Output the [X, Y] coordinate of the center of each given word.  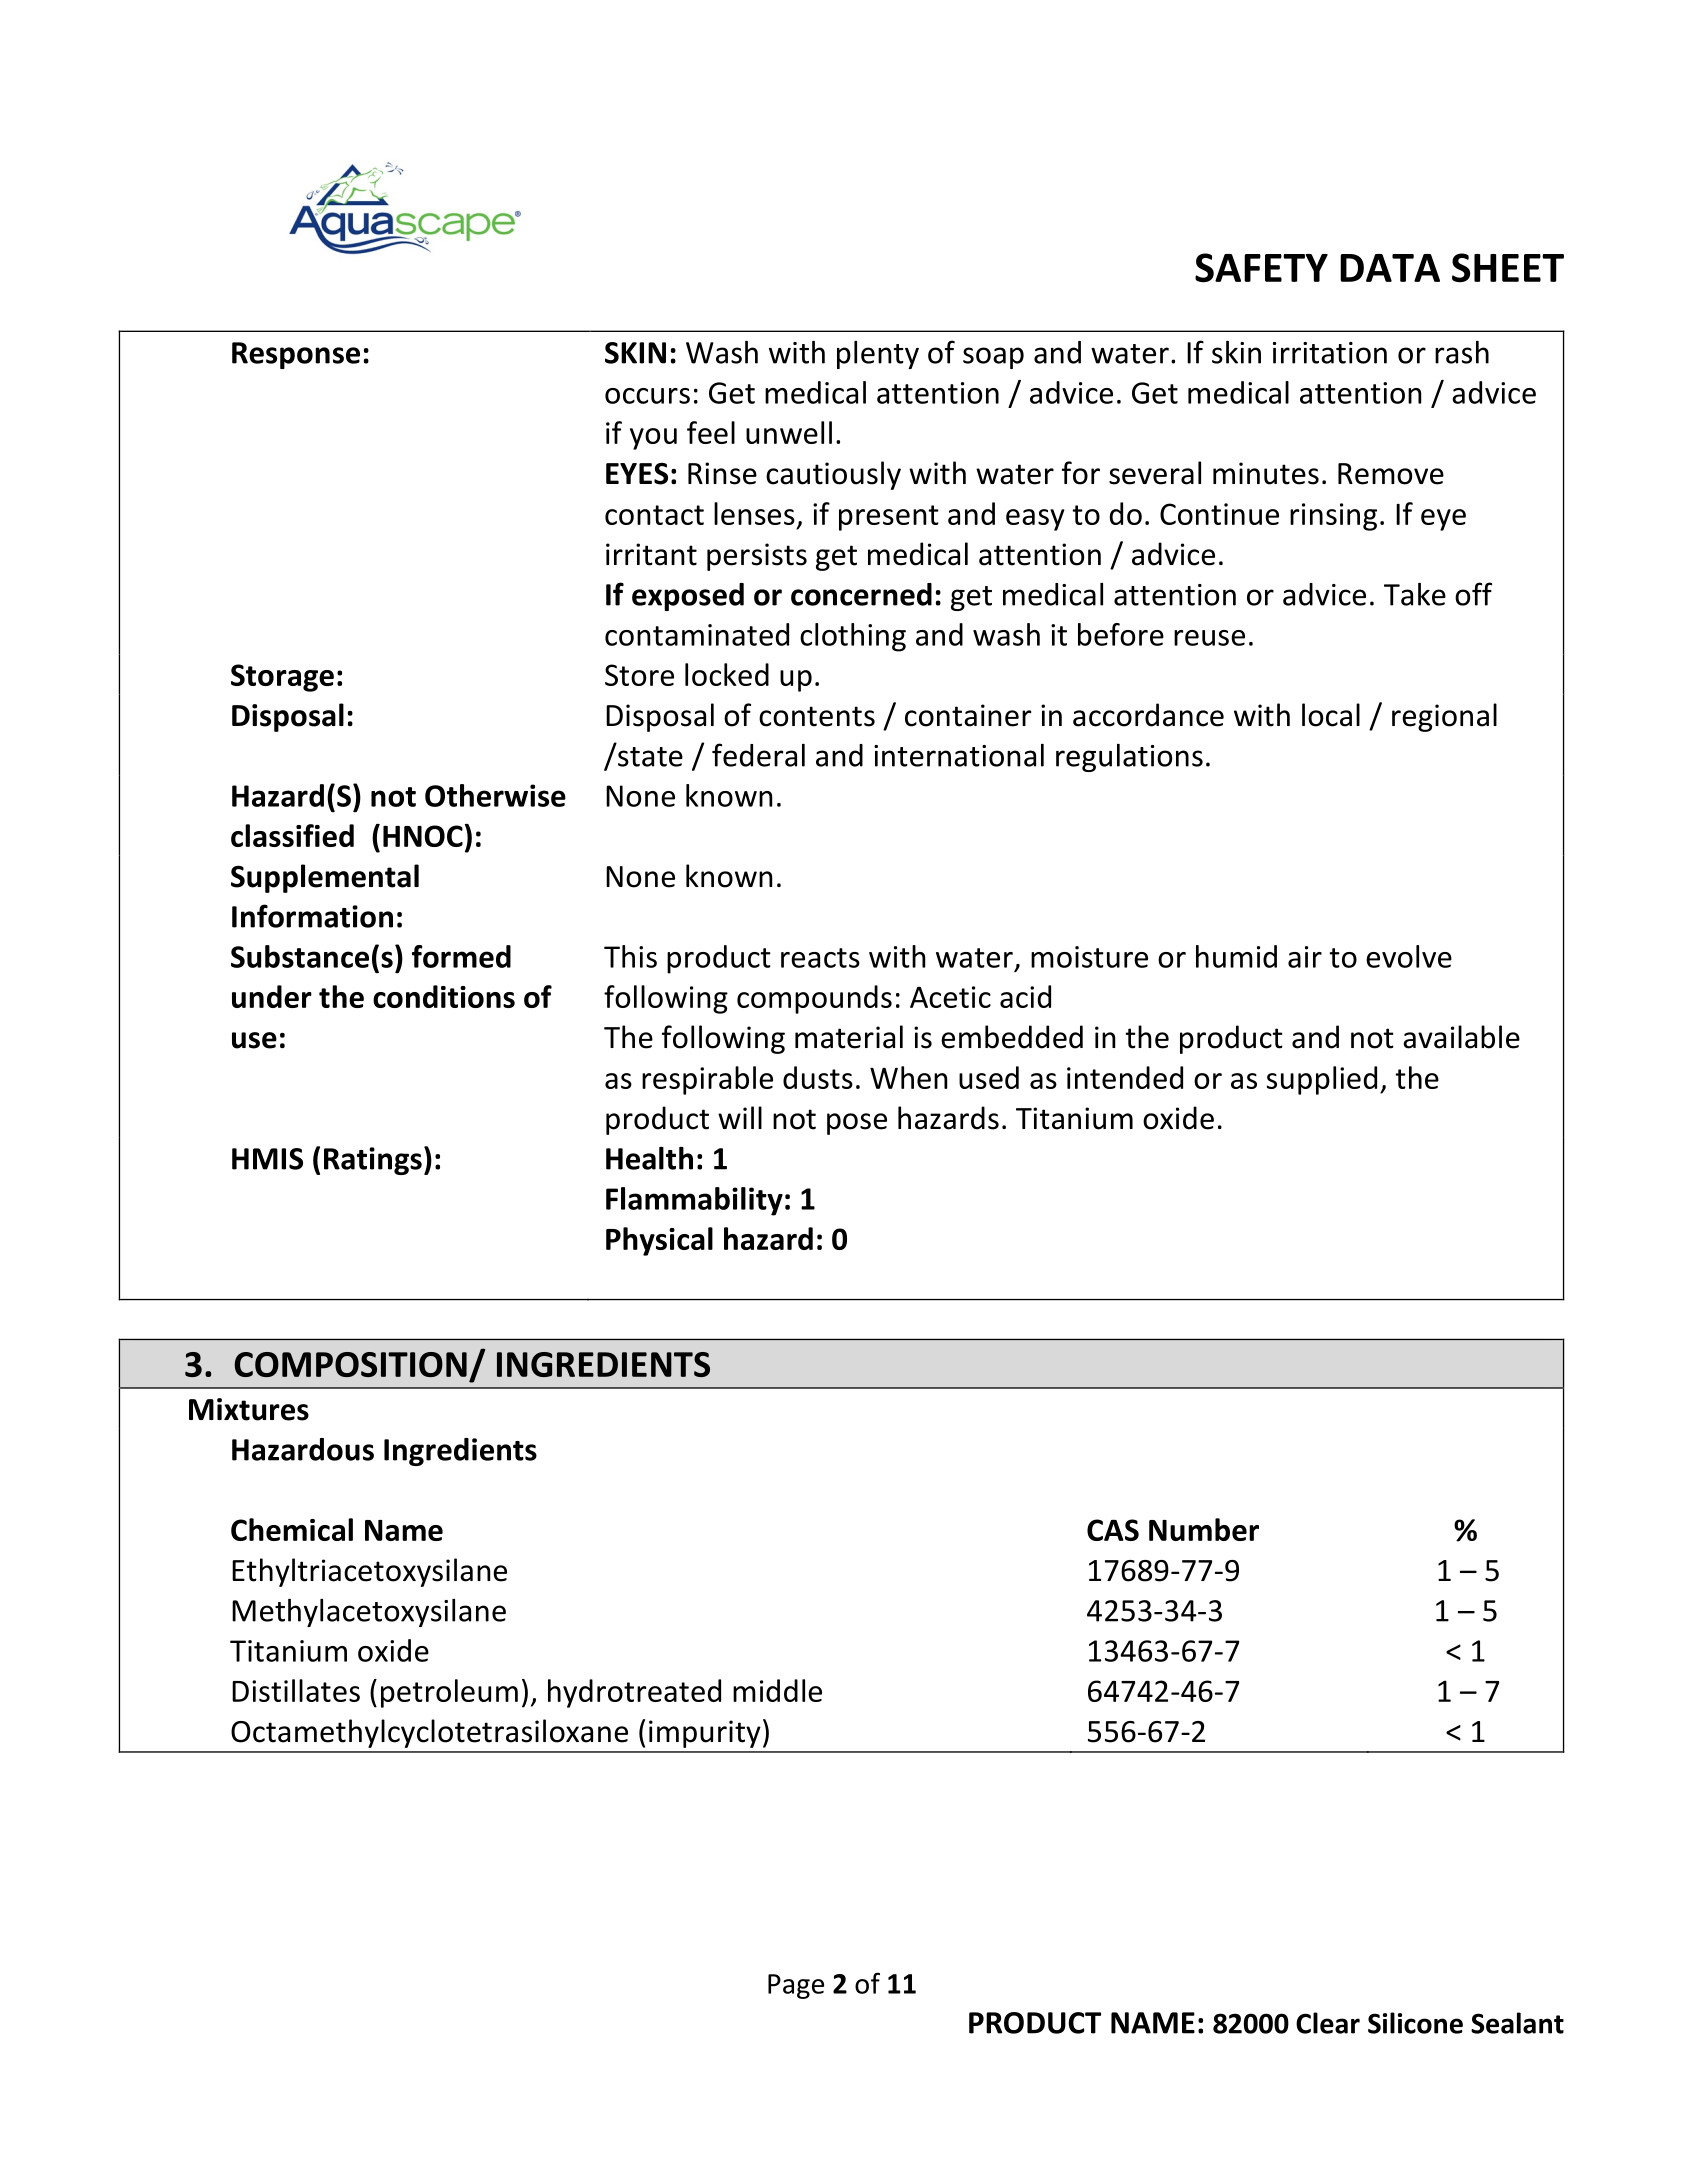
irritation [1330, 353]
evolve [1409, 956]
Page [796, 1986]
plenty [878, 355]
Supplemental [325, 878]
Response [296, 355]
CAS [1113, 1530]
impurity [705, 1734]
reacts [820, 958]
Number [1204, 1529]
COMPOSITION [350, 1364]
